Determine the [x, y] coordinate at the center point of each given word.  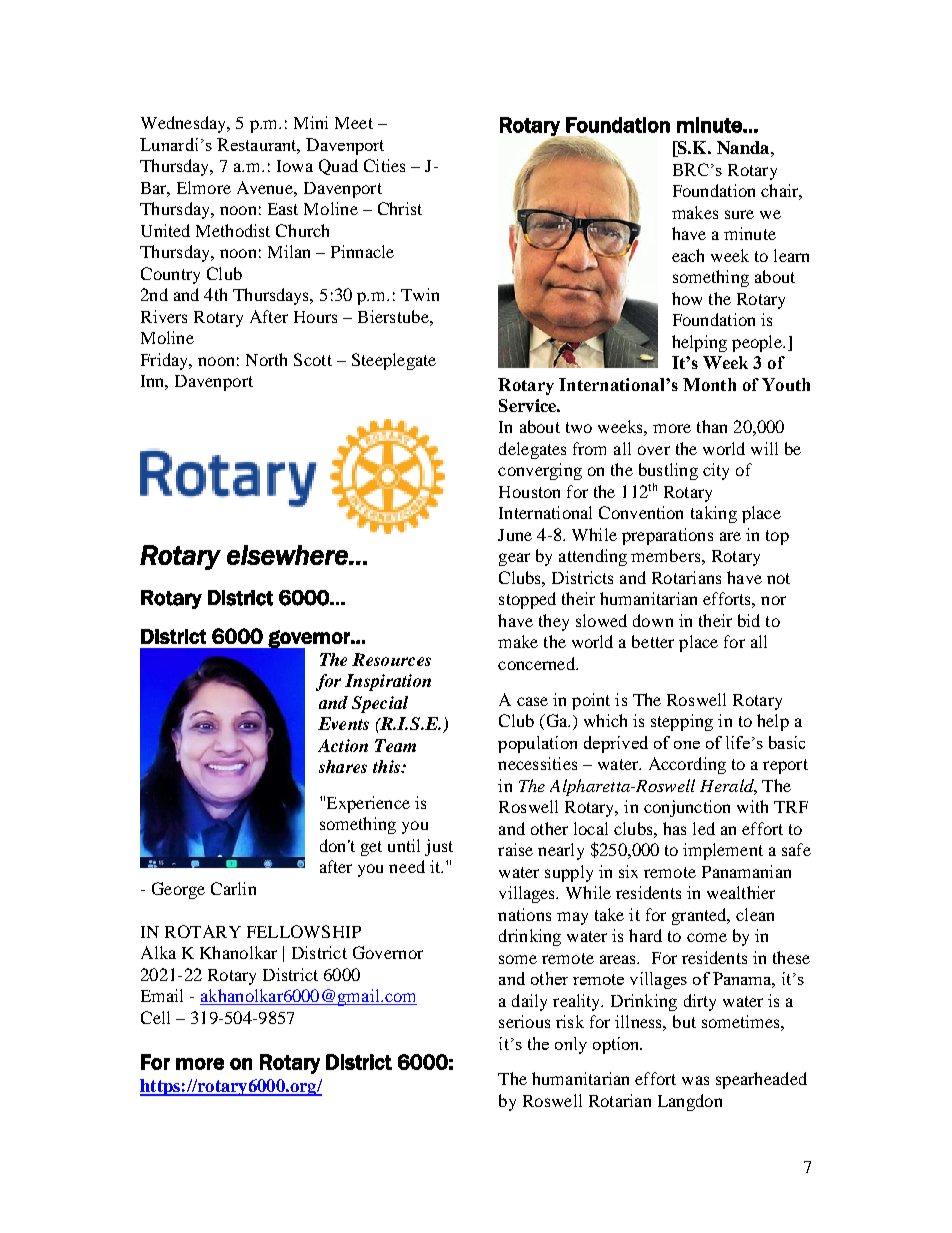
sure [739, 214]
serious [524, 1021]
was [695, 1080]
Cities [384, 165]
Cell [155, 1017]
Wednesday [185, 124]
